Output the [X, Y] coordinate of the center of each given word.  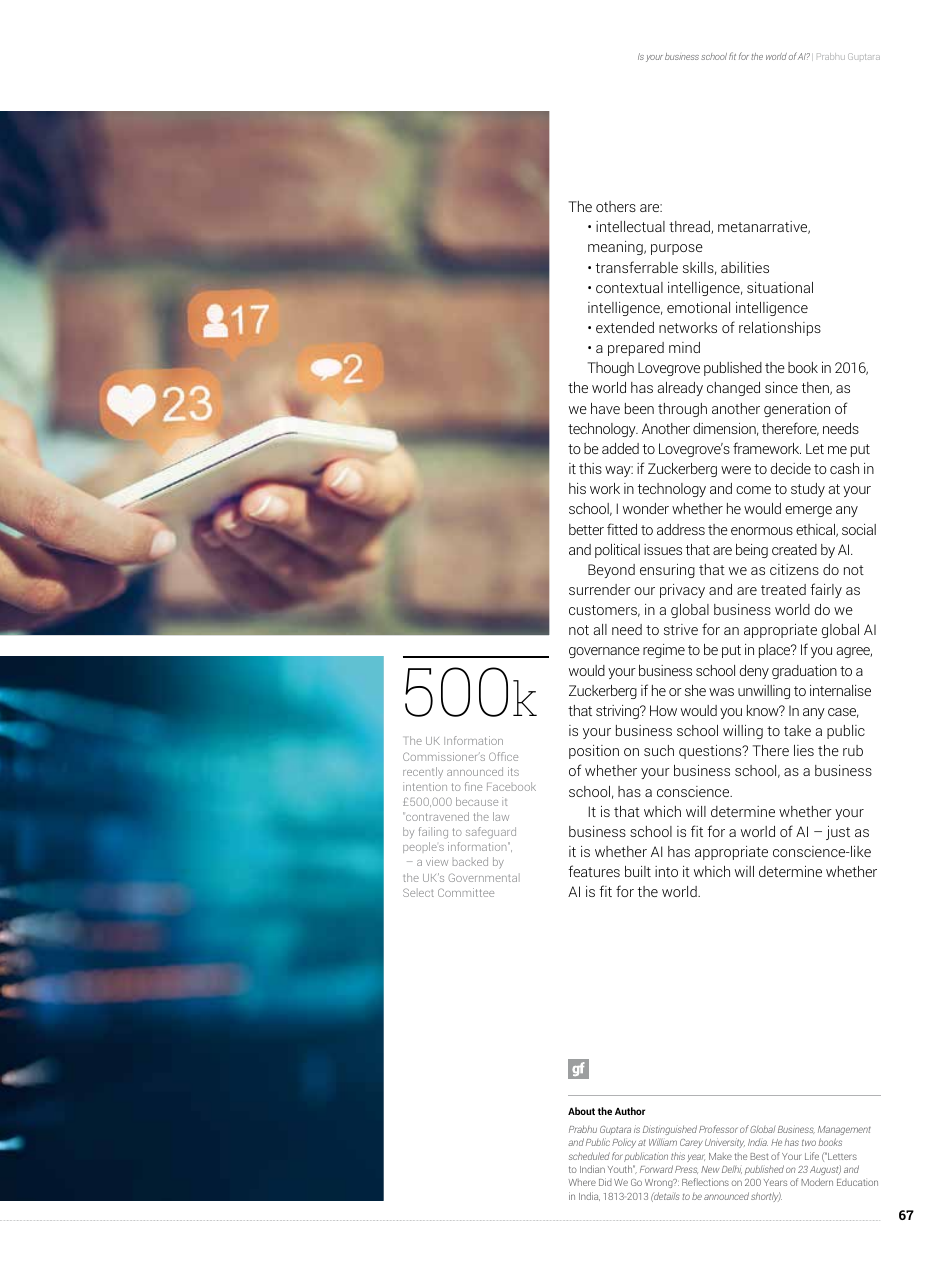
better [586, 529]
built [638, 871]
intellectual [630, 226]
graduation [804, 672]
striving [618, 712]
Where [582, 1182]
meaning [616, 248]
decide [791, 468]
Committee [466, 892]
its [513, 771]
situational [780, 287]
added [620, 448]
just [838, 833]
